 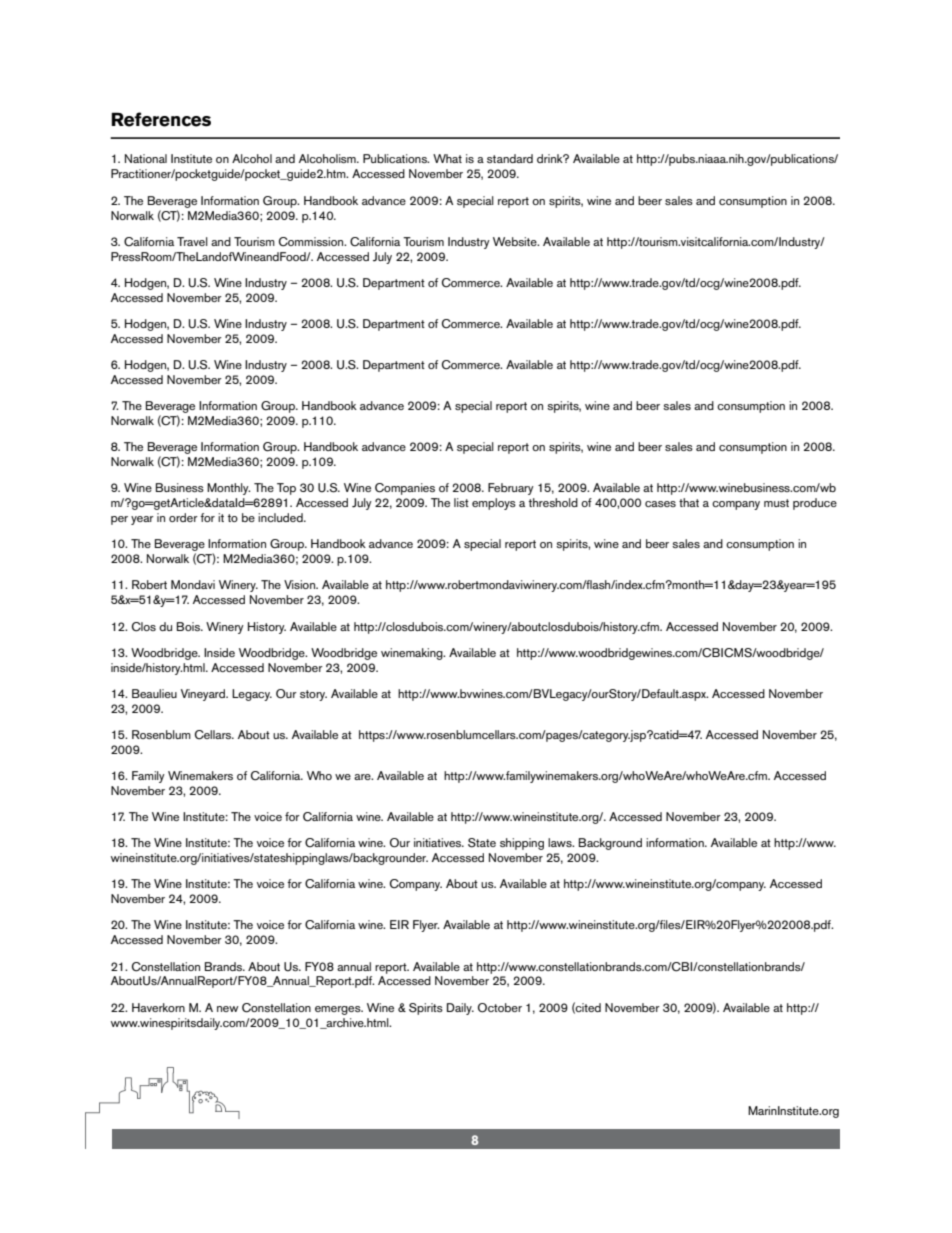 I want to click on Vision, so click(x=300, y=584).
